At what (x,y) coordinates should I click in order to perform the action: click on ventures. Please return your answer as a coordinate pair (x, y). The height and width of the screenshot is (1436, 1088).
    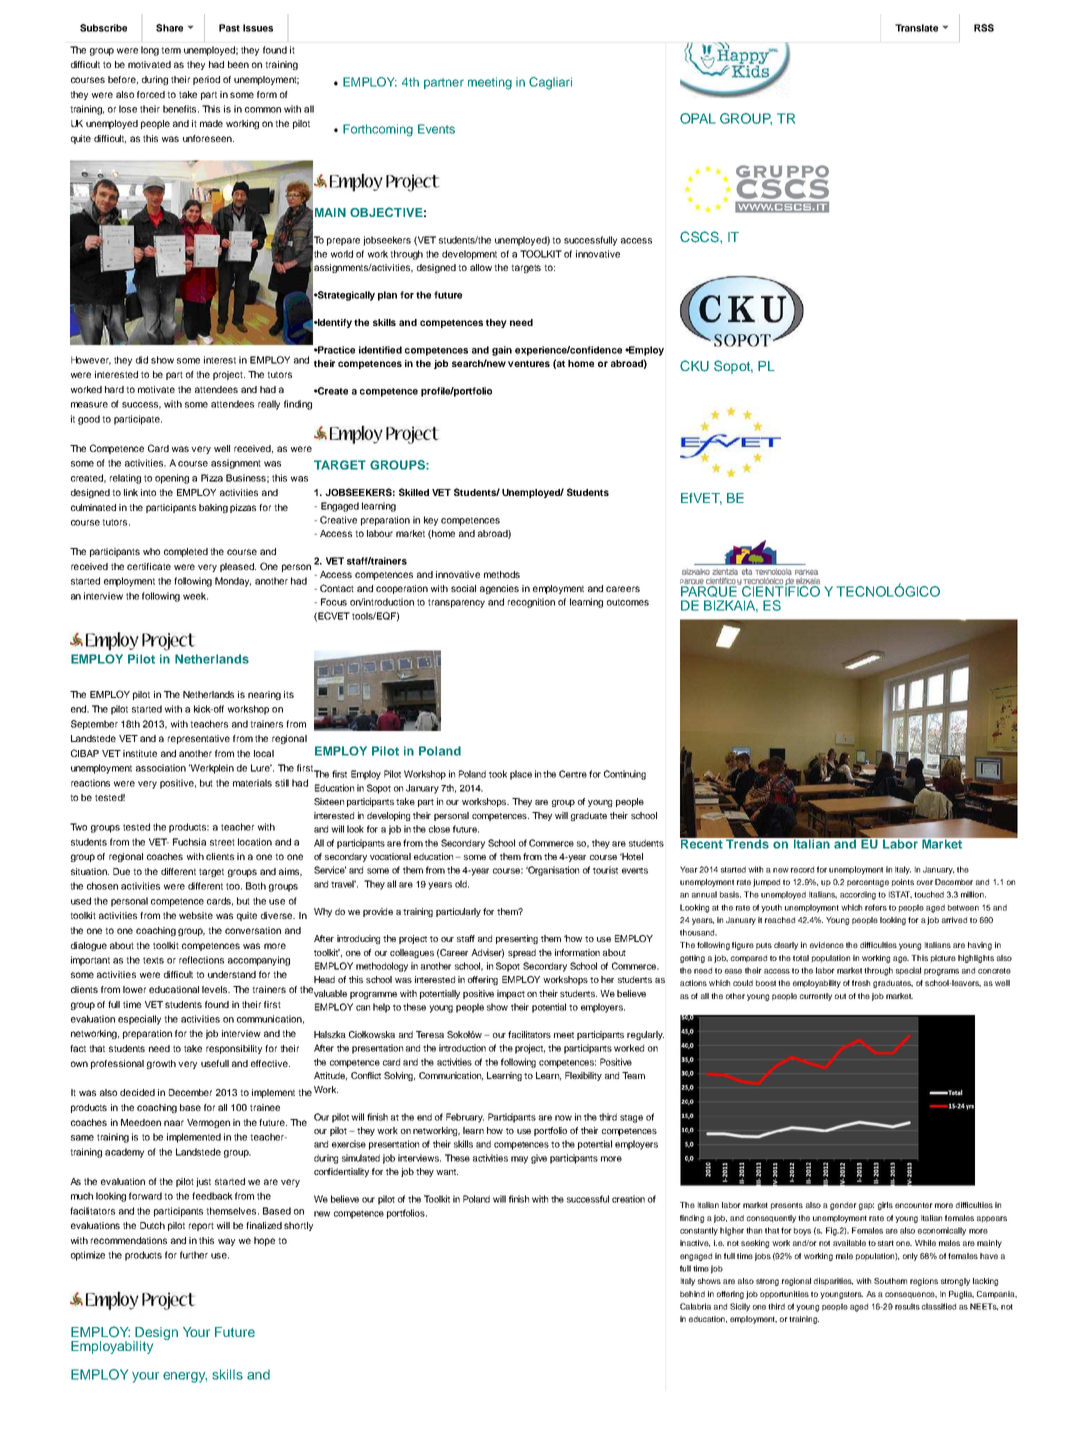
    Looking at the image, I should click on (529, 363).
